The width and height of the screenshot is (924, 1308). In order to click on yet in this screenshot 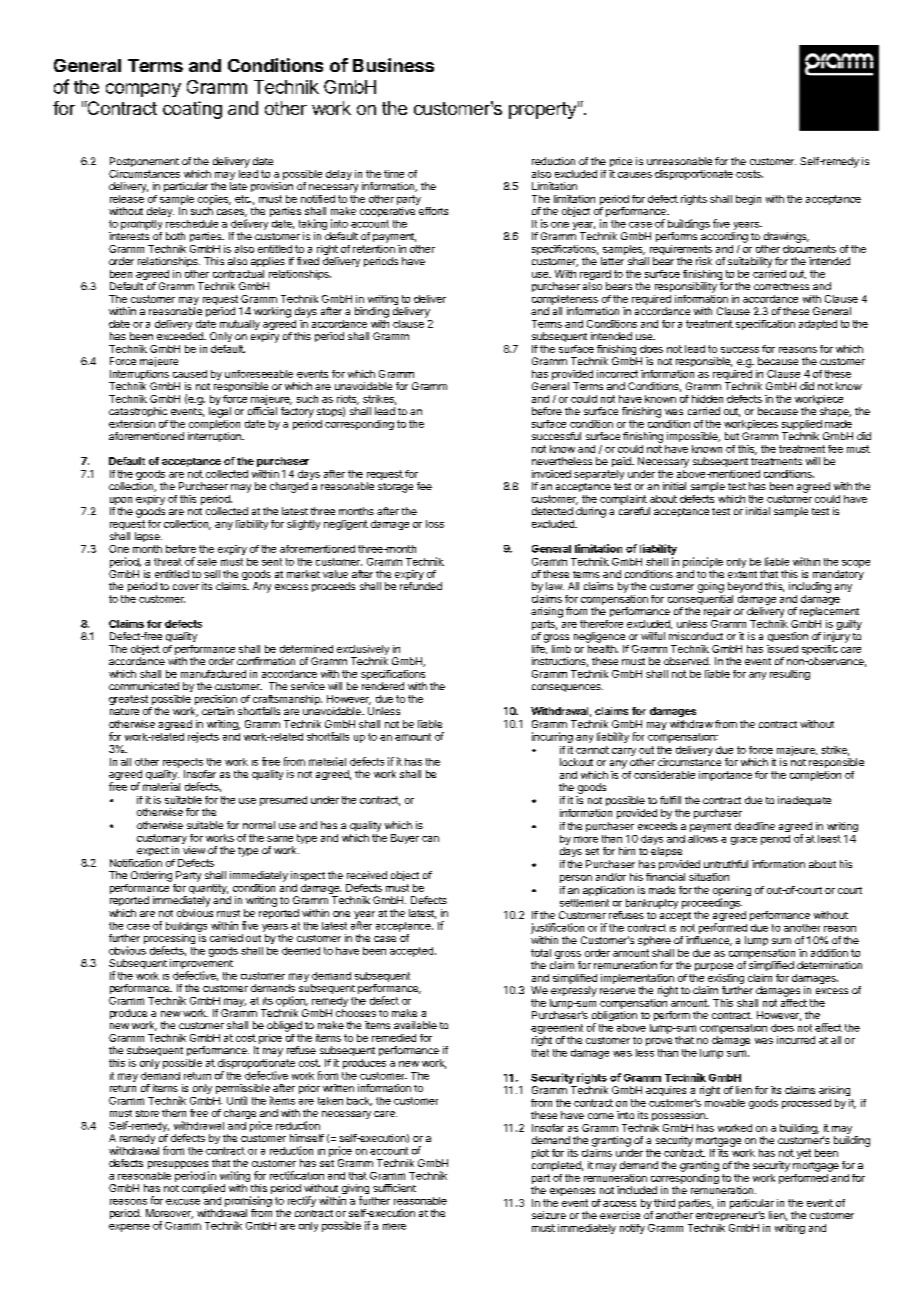, I will do `click(804, 1154)`.
